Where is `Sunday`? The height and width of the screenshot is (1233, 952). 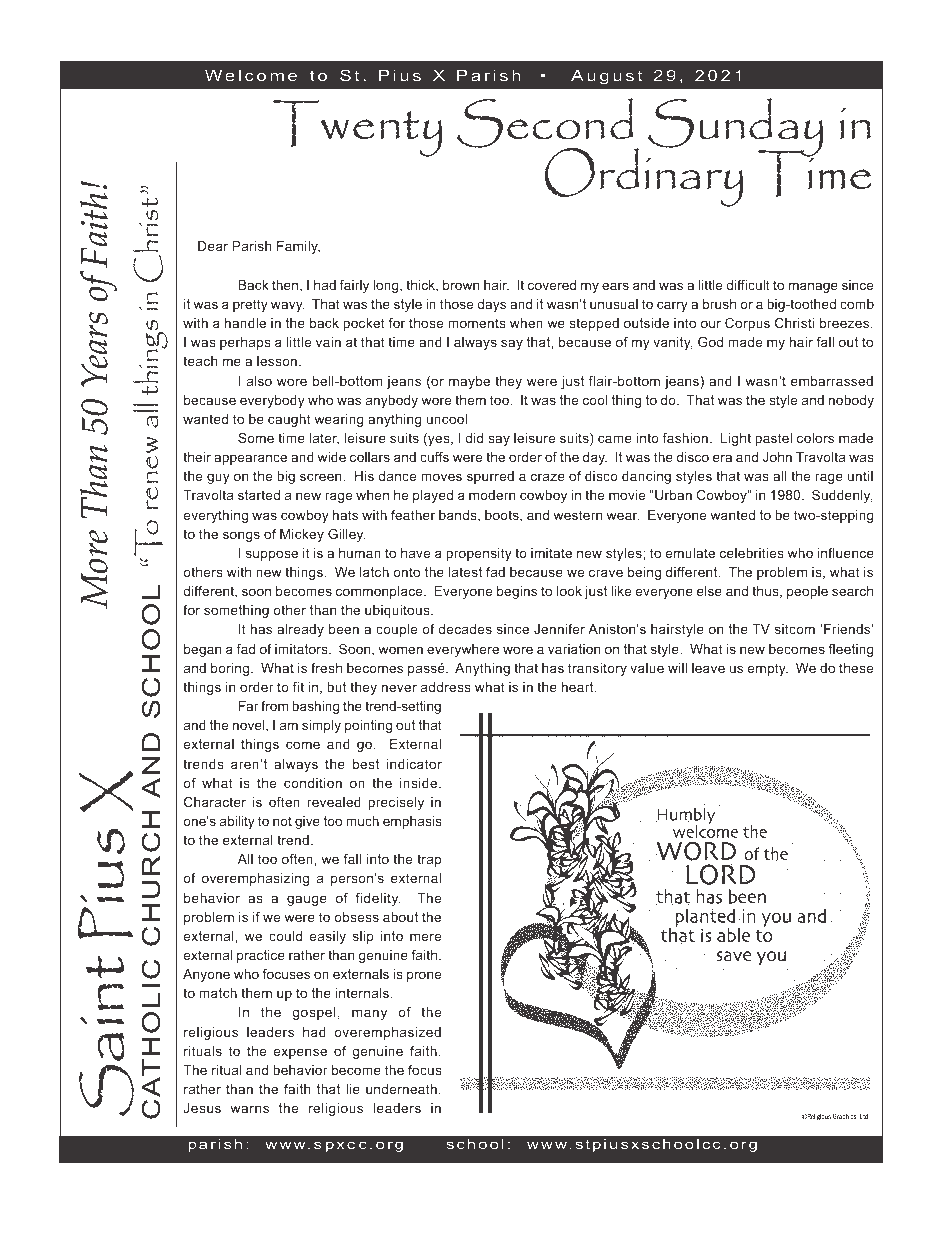 Sunday is located at coordinates (736, 128).
